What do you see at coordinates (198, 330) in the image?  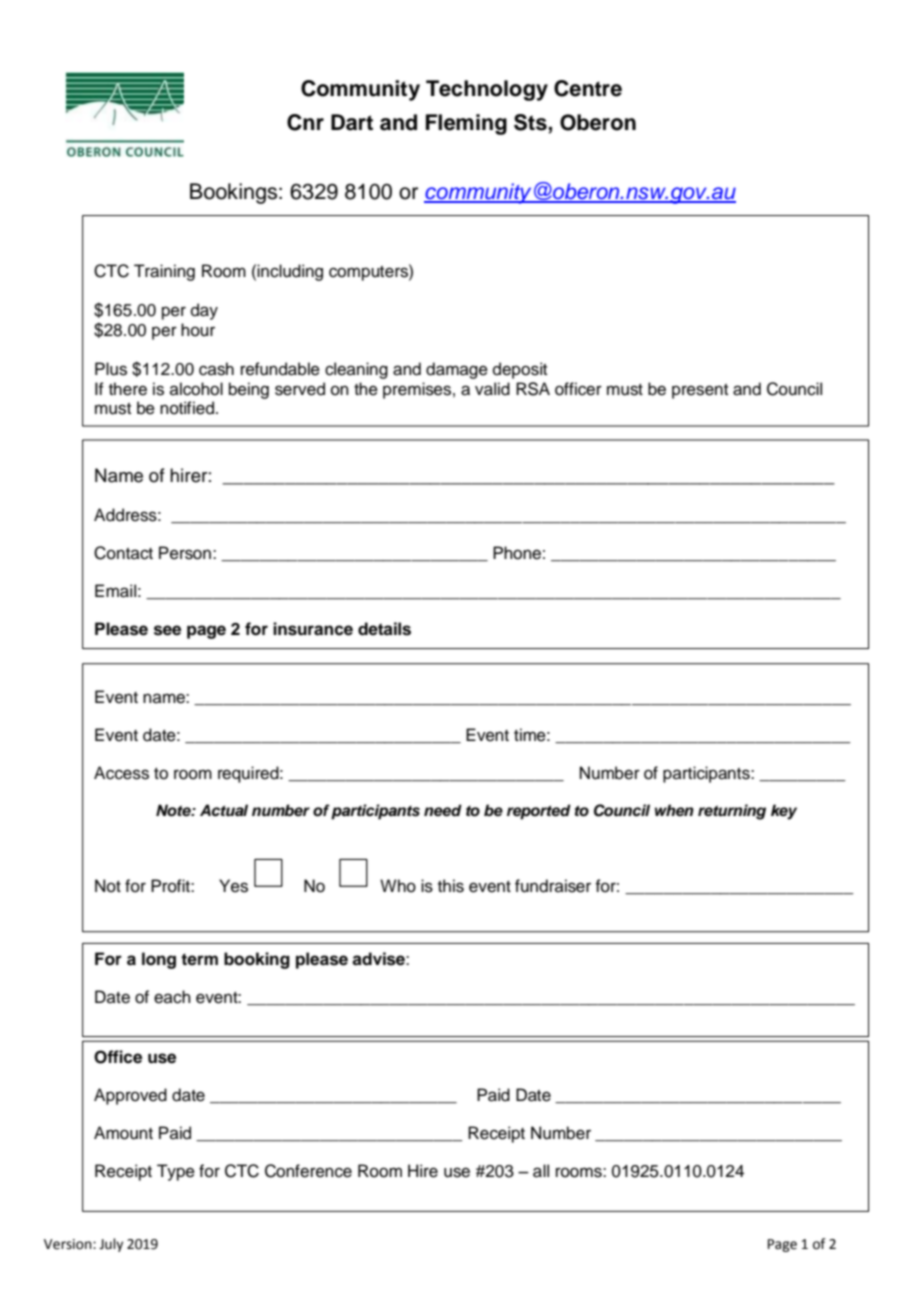 I see `hour` at bounding box center [198, 330].
